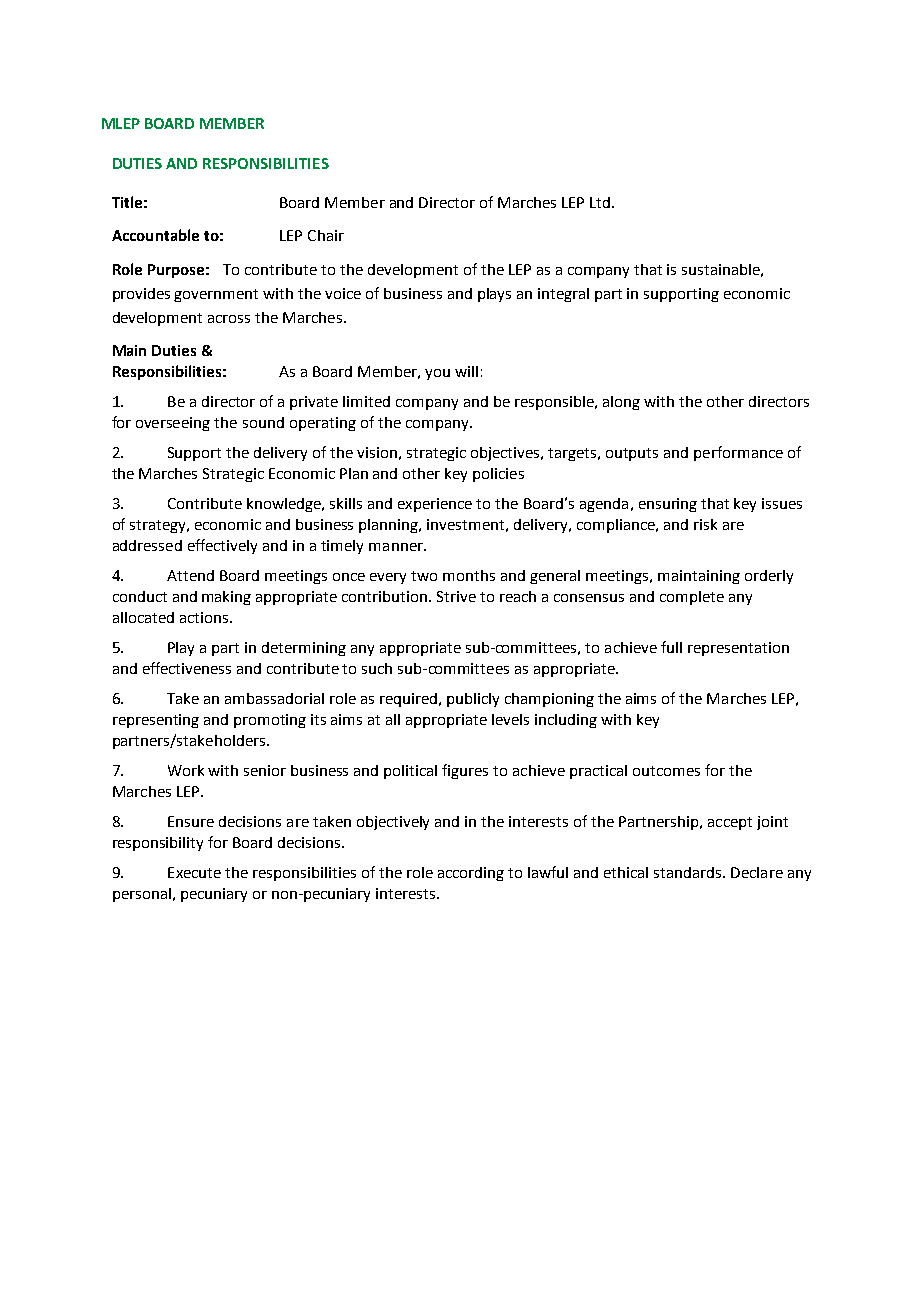 The height and width of the screenshot is (1308, 924). Describe the element at coordinates (600, 202) in the screenshot. I see `Ltd` at that location.
